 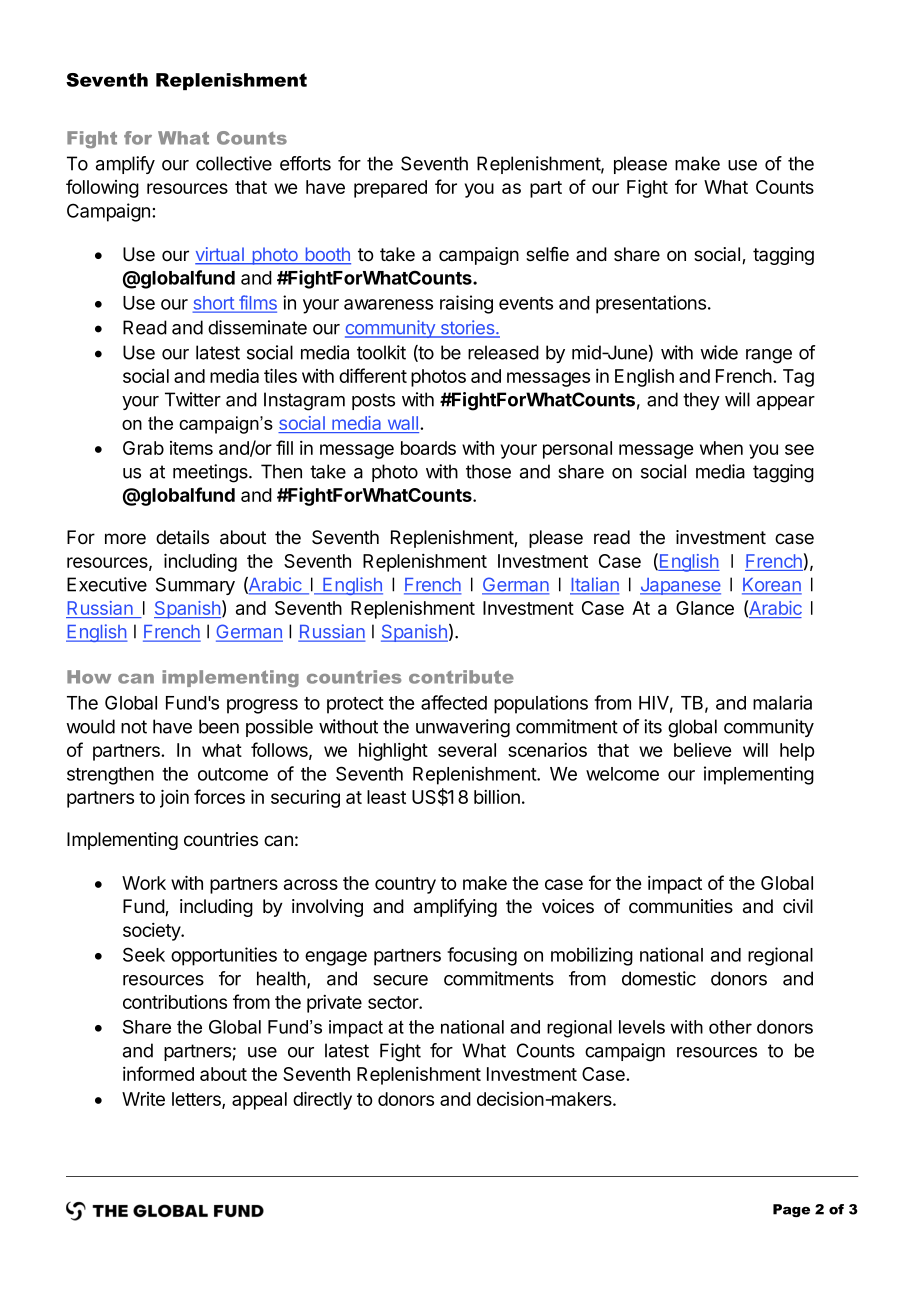 What do you see at coordinates (791, 1210) in the screenshot?
I see `Page` at bounding box center [791, 1210].
